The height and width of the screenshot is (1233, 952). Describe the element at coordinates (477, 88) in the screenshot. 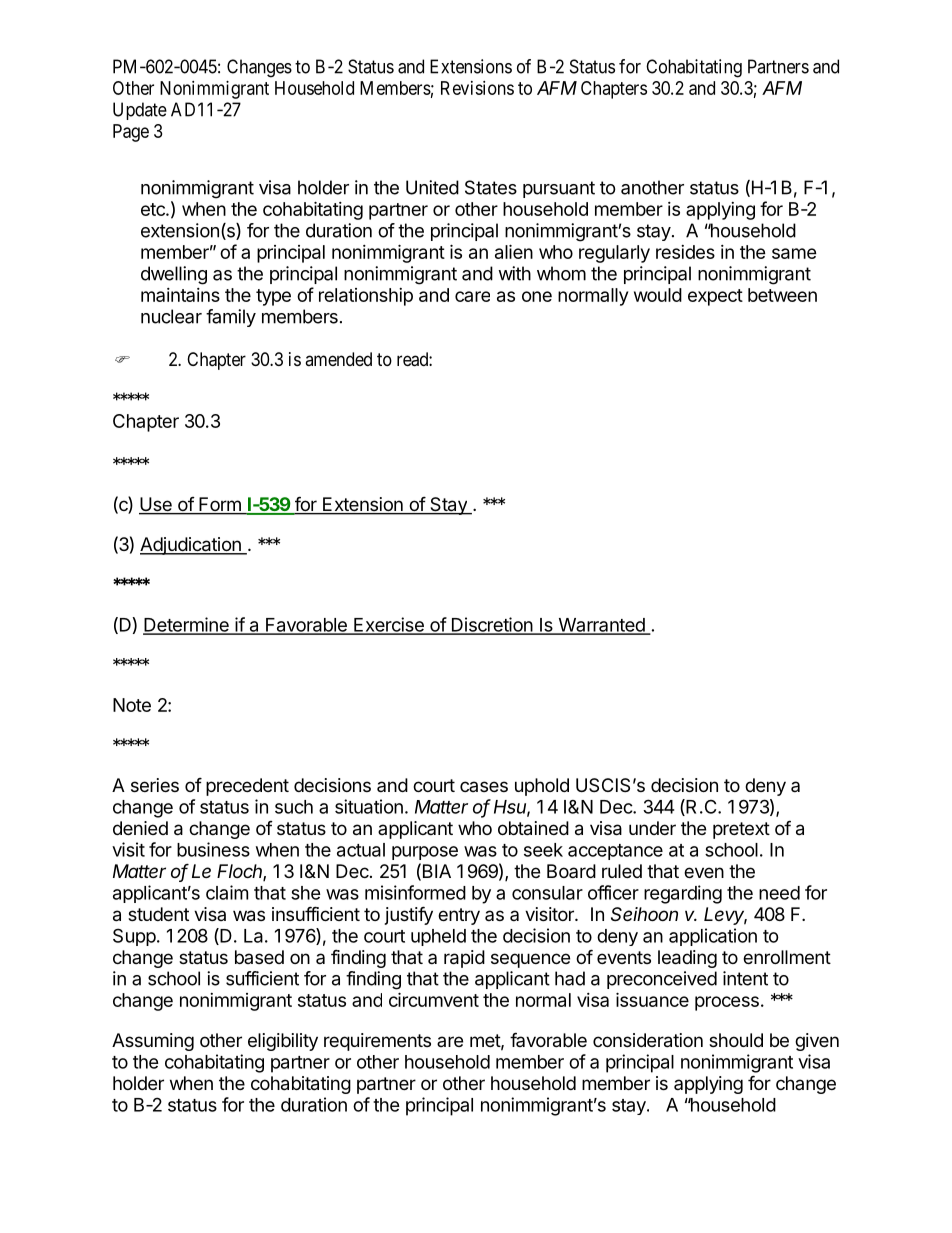

I see `Revisions` at that location.
